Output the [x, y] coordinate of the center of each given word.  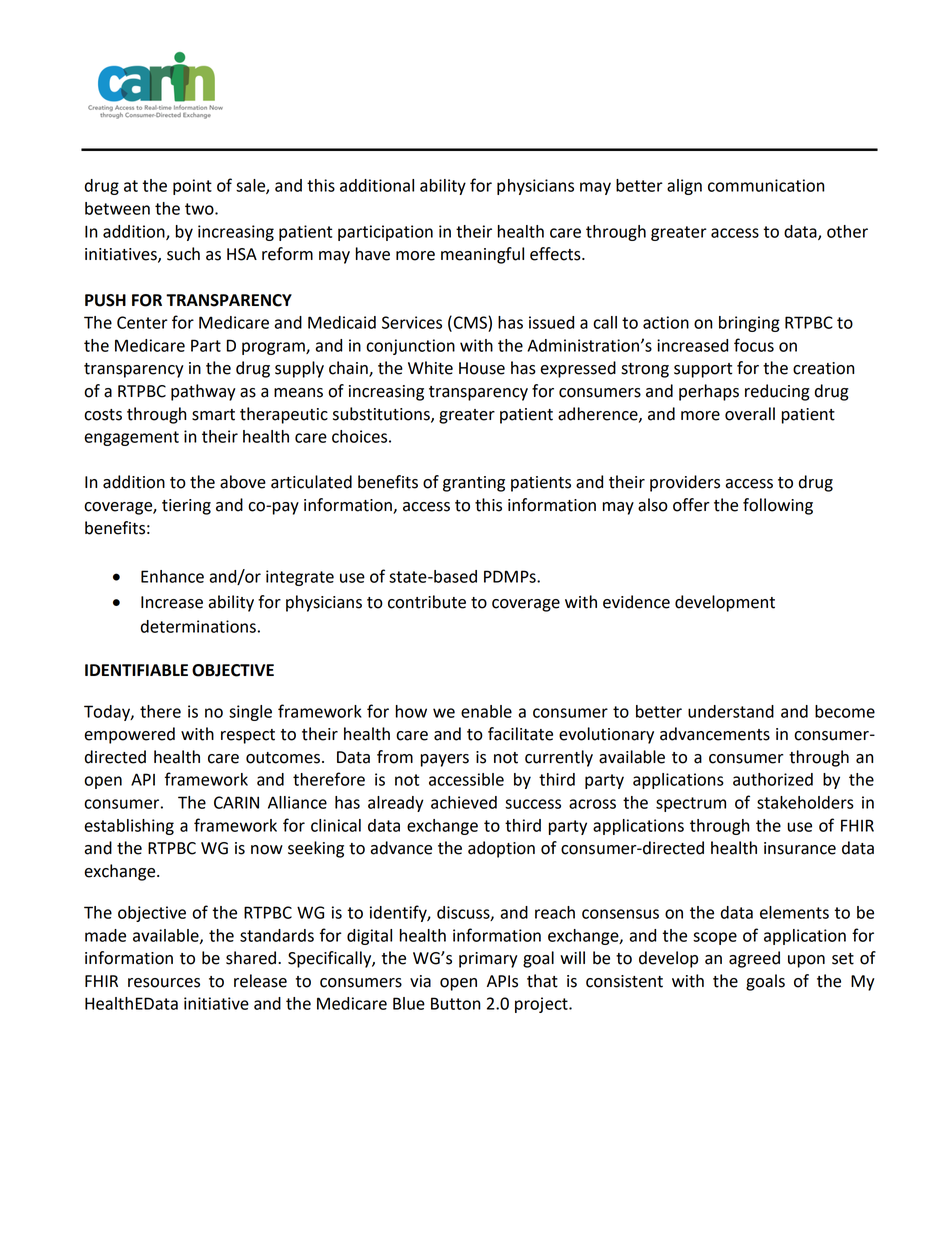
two [200, 209]
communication [766, 185]
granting [474, 484]
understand [731, 711]
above [243, 482]
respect [248, 736]
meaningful [482, 255]
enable [486, 711]
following [778, 506]
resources [164, 983]
